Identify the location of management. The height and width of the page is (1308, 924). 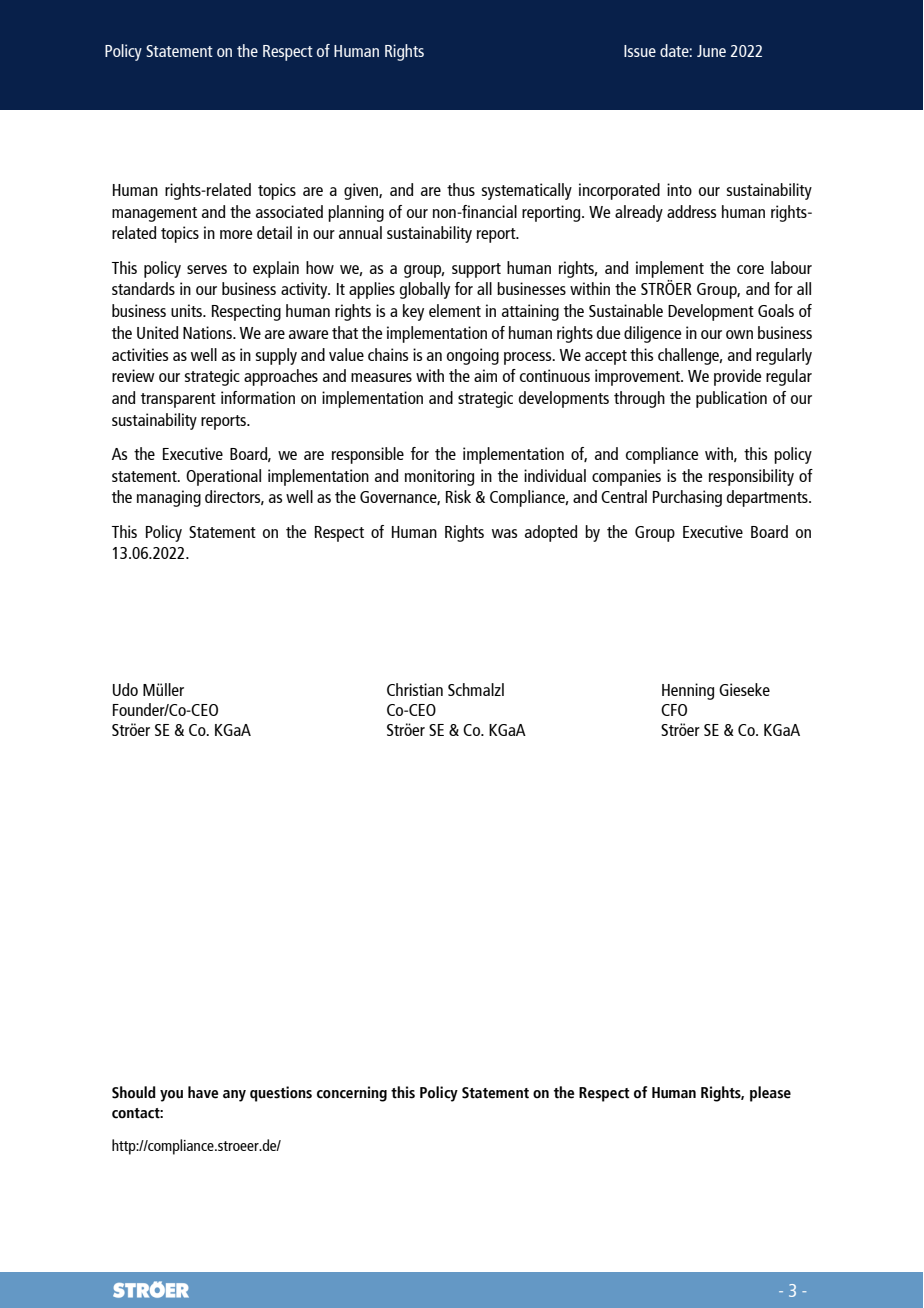
(154, 214).
